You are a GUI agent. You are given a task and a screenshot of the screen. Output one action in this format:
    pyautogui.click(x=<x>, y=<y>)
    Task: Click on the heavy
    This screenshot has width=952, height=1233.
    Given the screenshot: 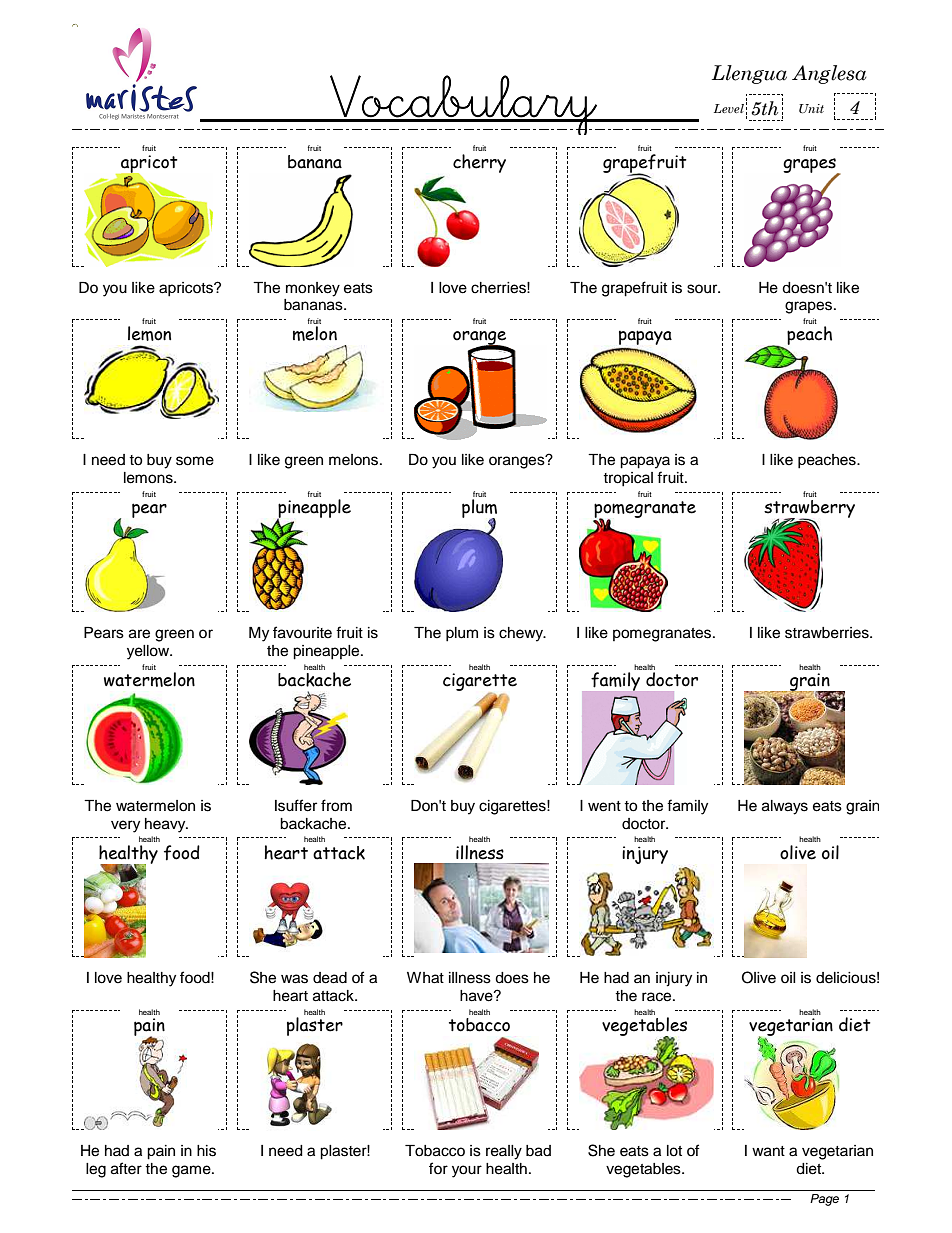 What is the action you would take?
    pyautogui.click(x=166, y=825)
